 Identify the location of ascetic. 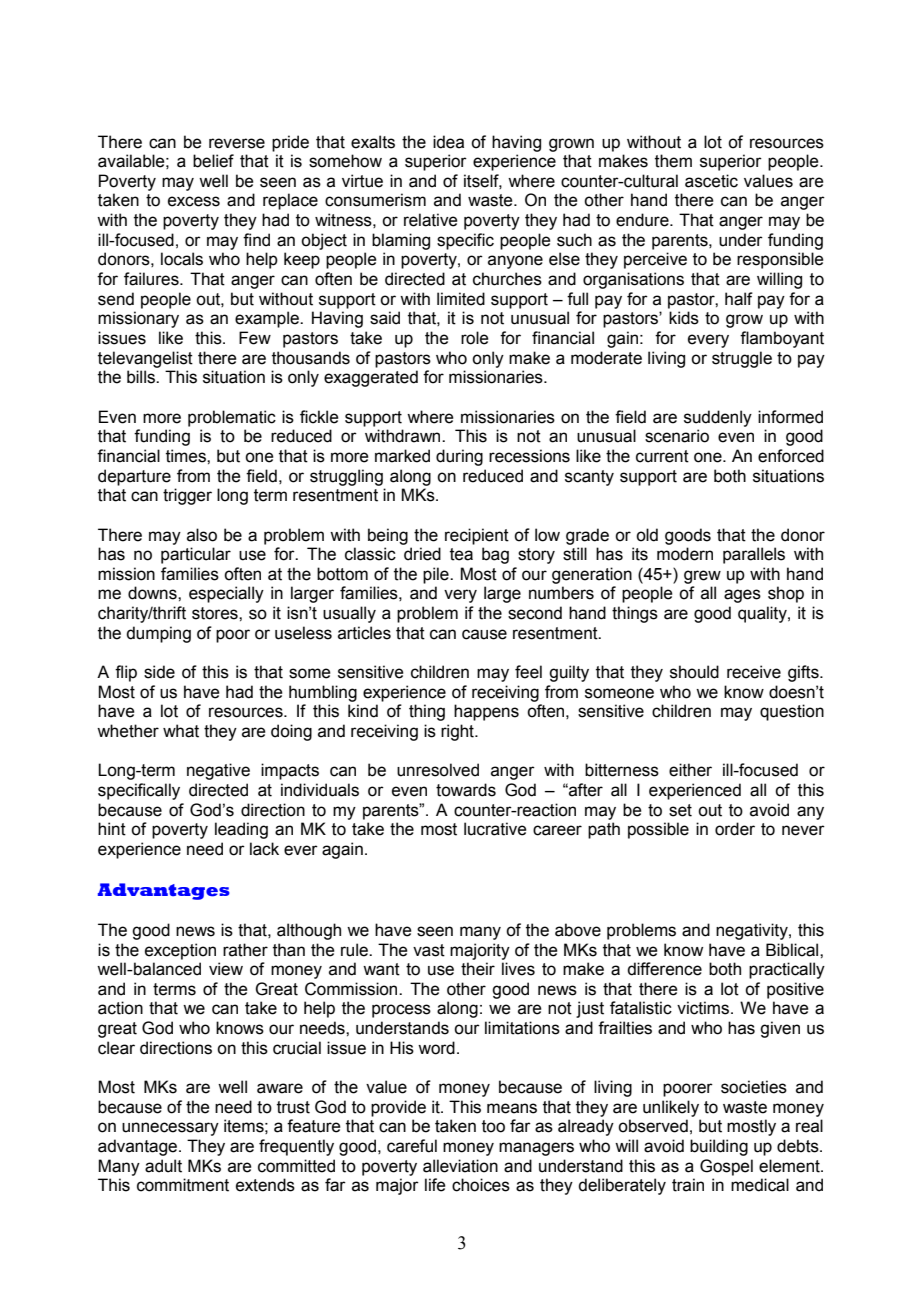
(711, 181).
